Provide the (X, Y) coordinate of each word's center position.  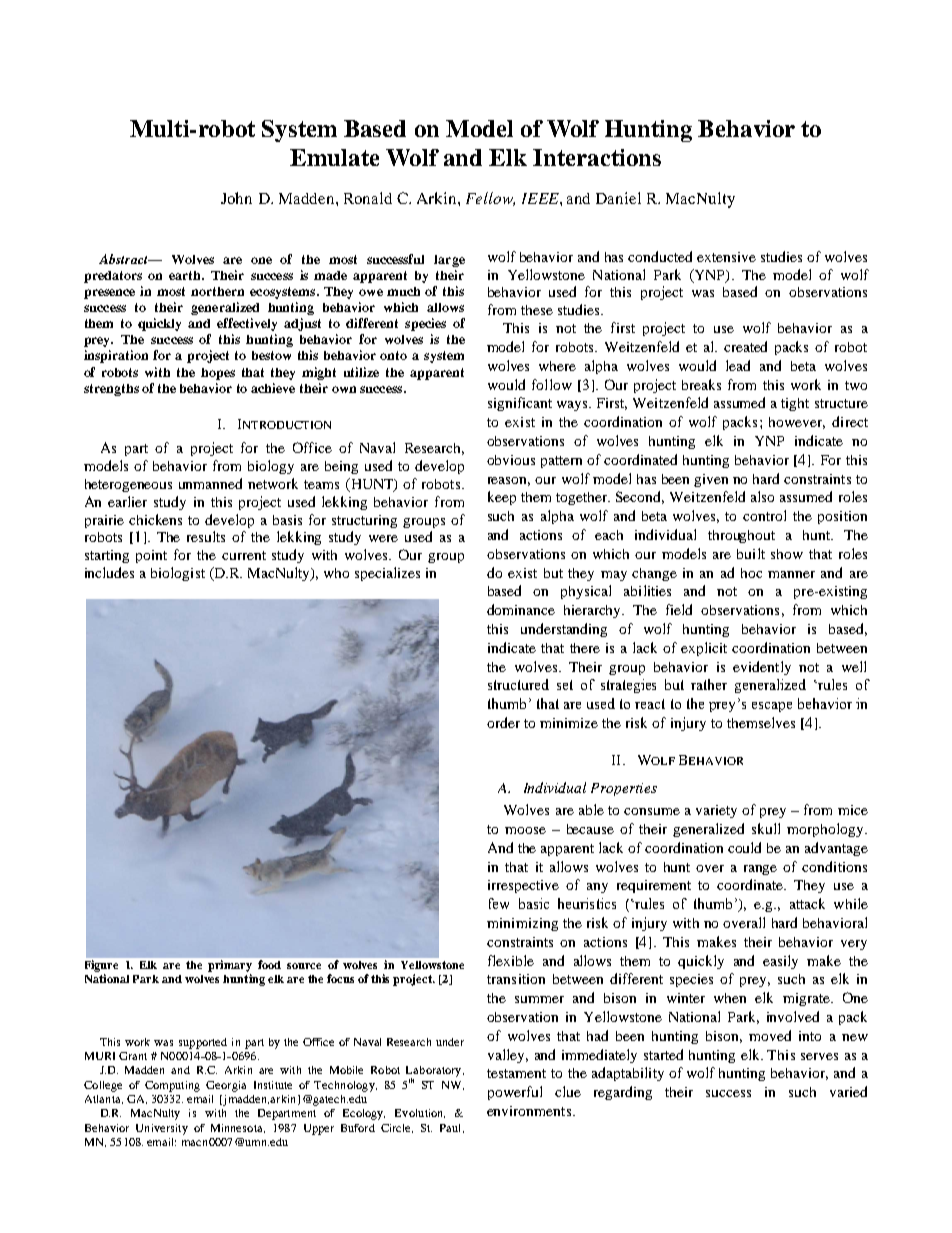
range (760, 870)
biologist (178, 574)
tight (795, 404)
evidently (762, 668)
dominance (521, 609)
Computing (172, 1086)
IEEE (541, 198)
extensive (726, 257)
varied (848, 1091)
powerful (515, 1093)
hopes (218, 374)
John (236, 198)
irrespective (523, 886)
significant (520, 404)
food (269, 964)
